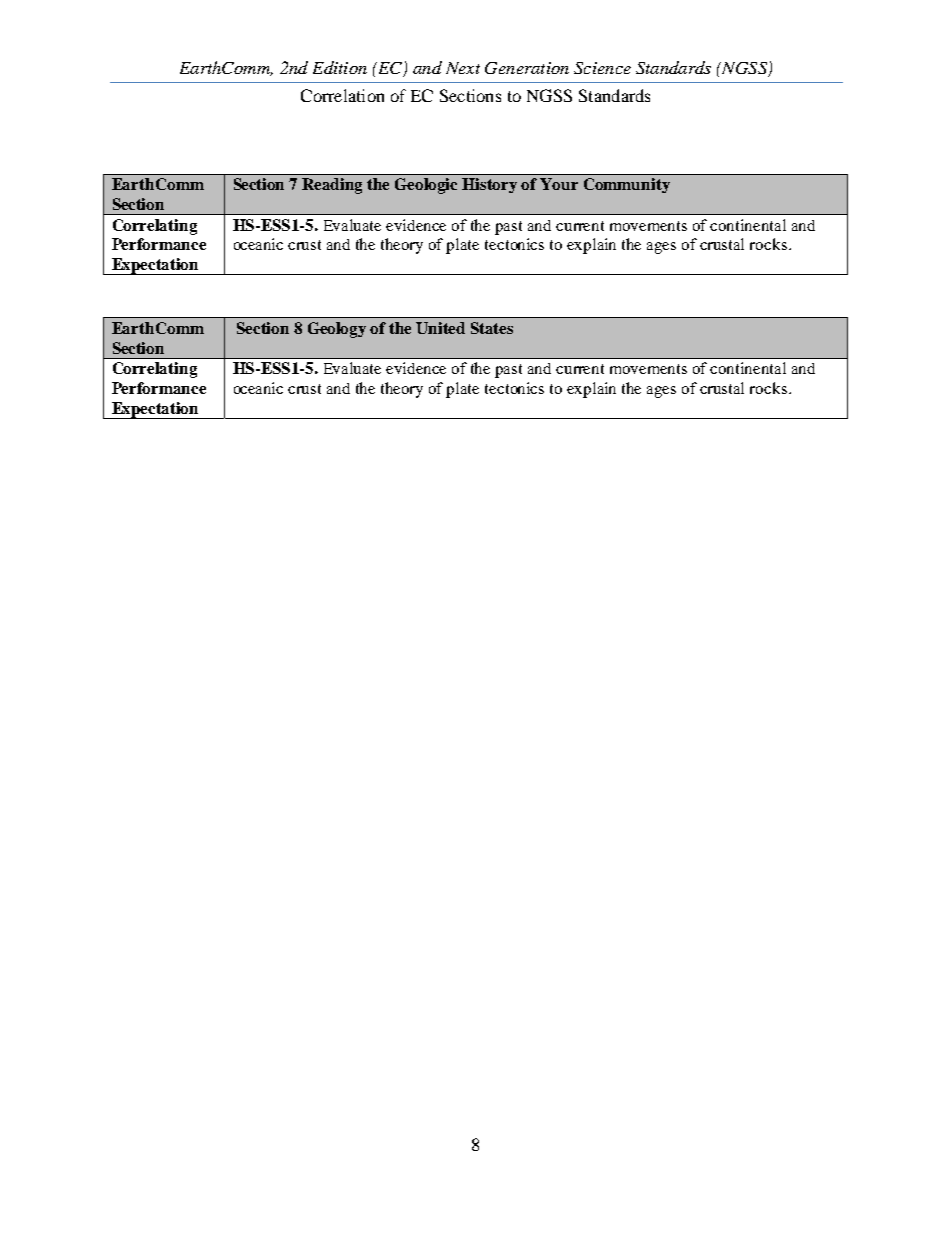  Describe the element at coordinates (492, 328) in the screenshot. I see `States` at that location.
